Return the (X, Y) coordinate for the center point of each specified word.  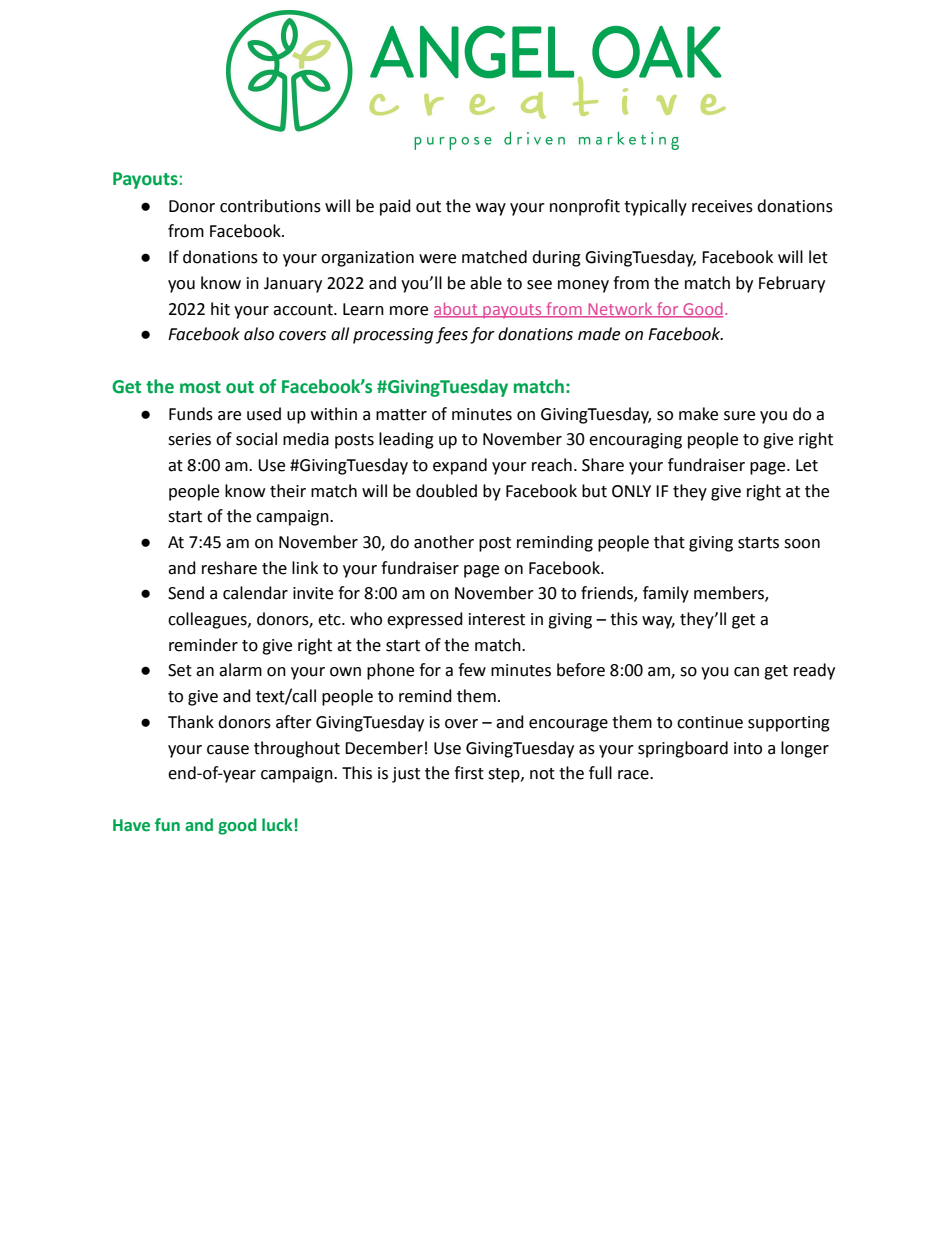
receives (722, 206)
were (437, 259)
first (469, 773)
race (634, 775)
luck (277, 825)
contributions (270, 206)
